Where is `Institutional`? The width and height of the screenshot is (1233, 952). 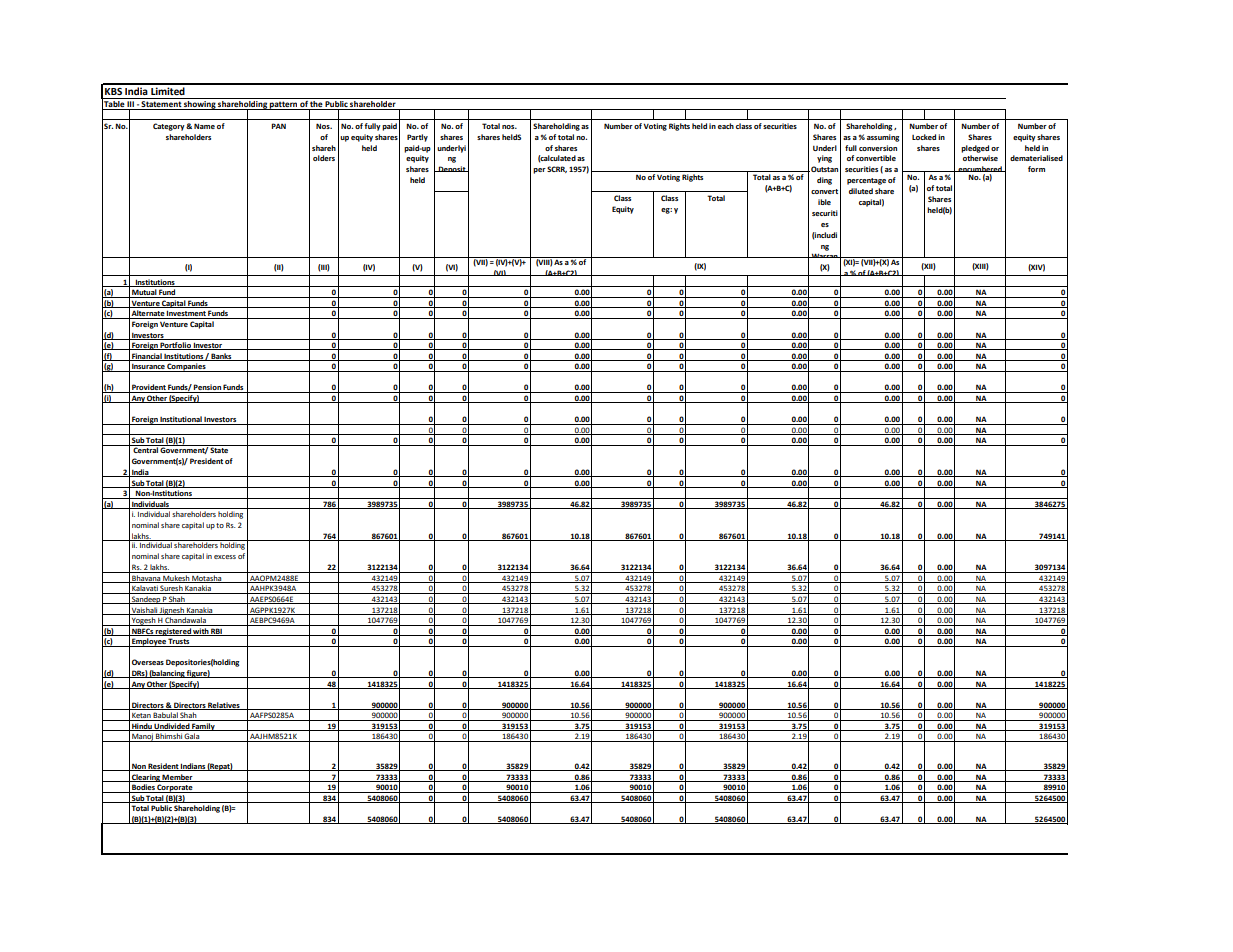 Institutional is located at coordinates (181, 420).
